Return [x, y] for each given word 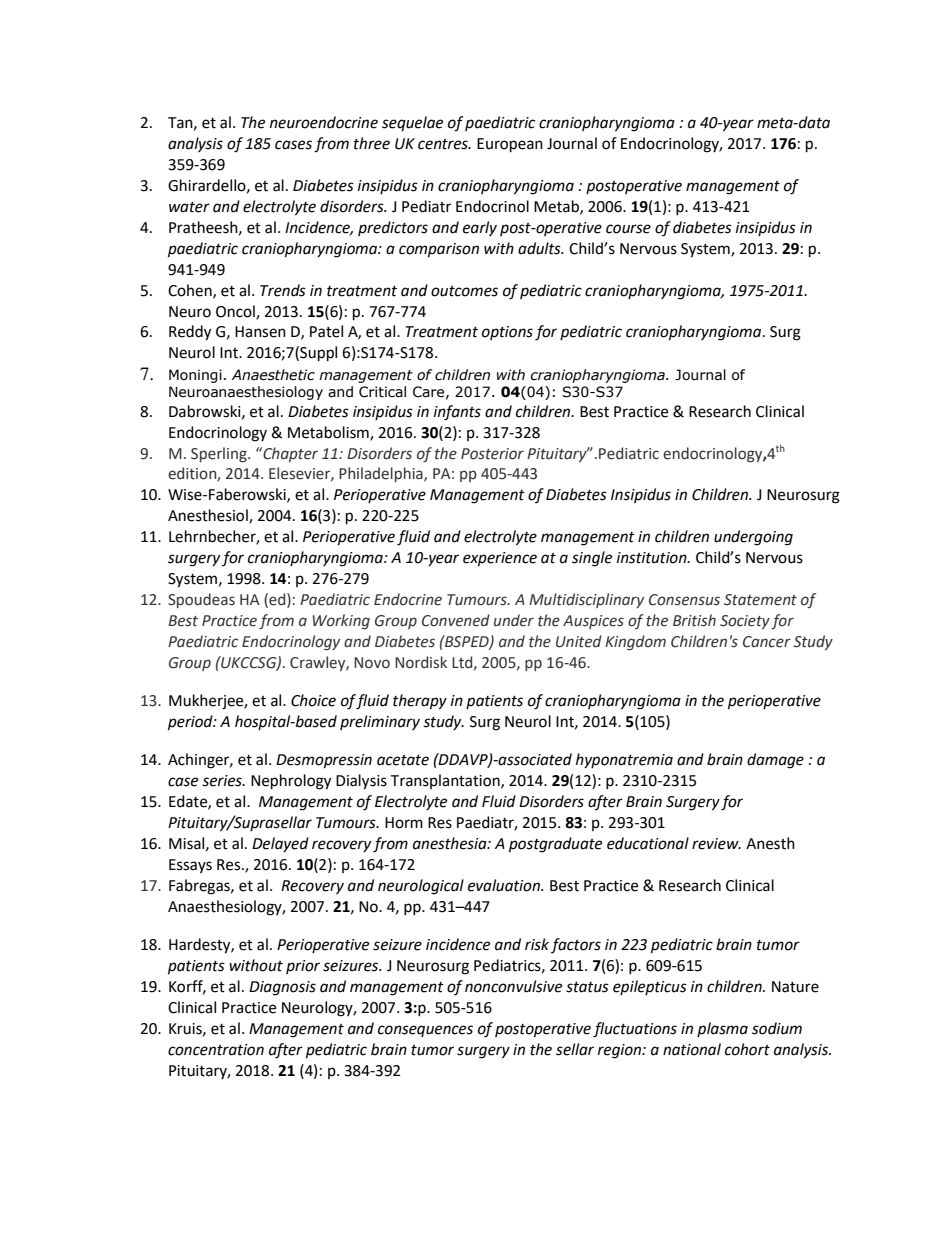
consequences [425, 1031]
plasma [722, 1029]
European [510, 145]
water [189, 207]
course [628, 229]
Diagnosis [282, 988]
